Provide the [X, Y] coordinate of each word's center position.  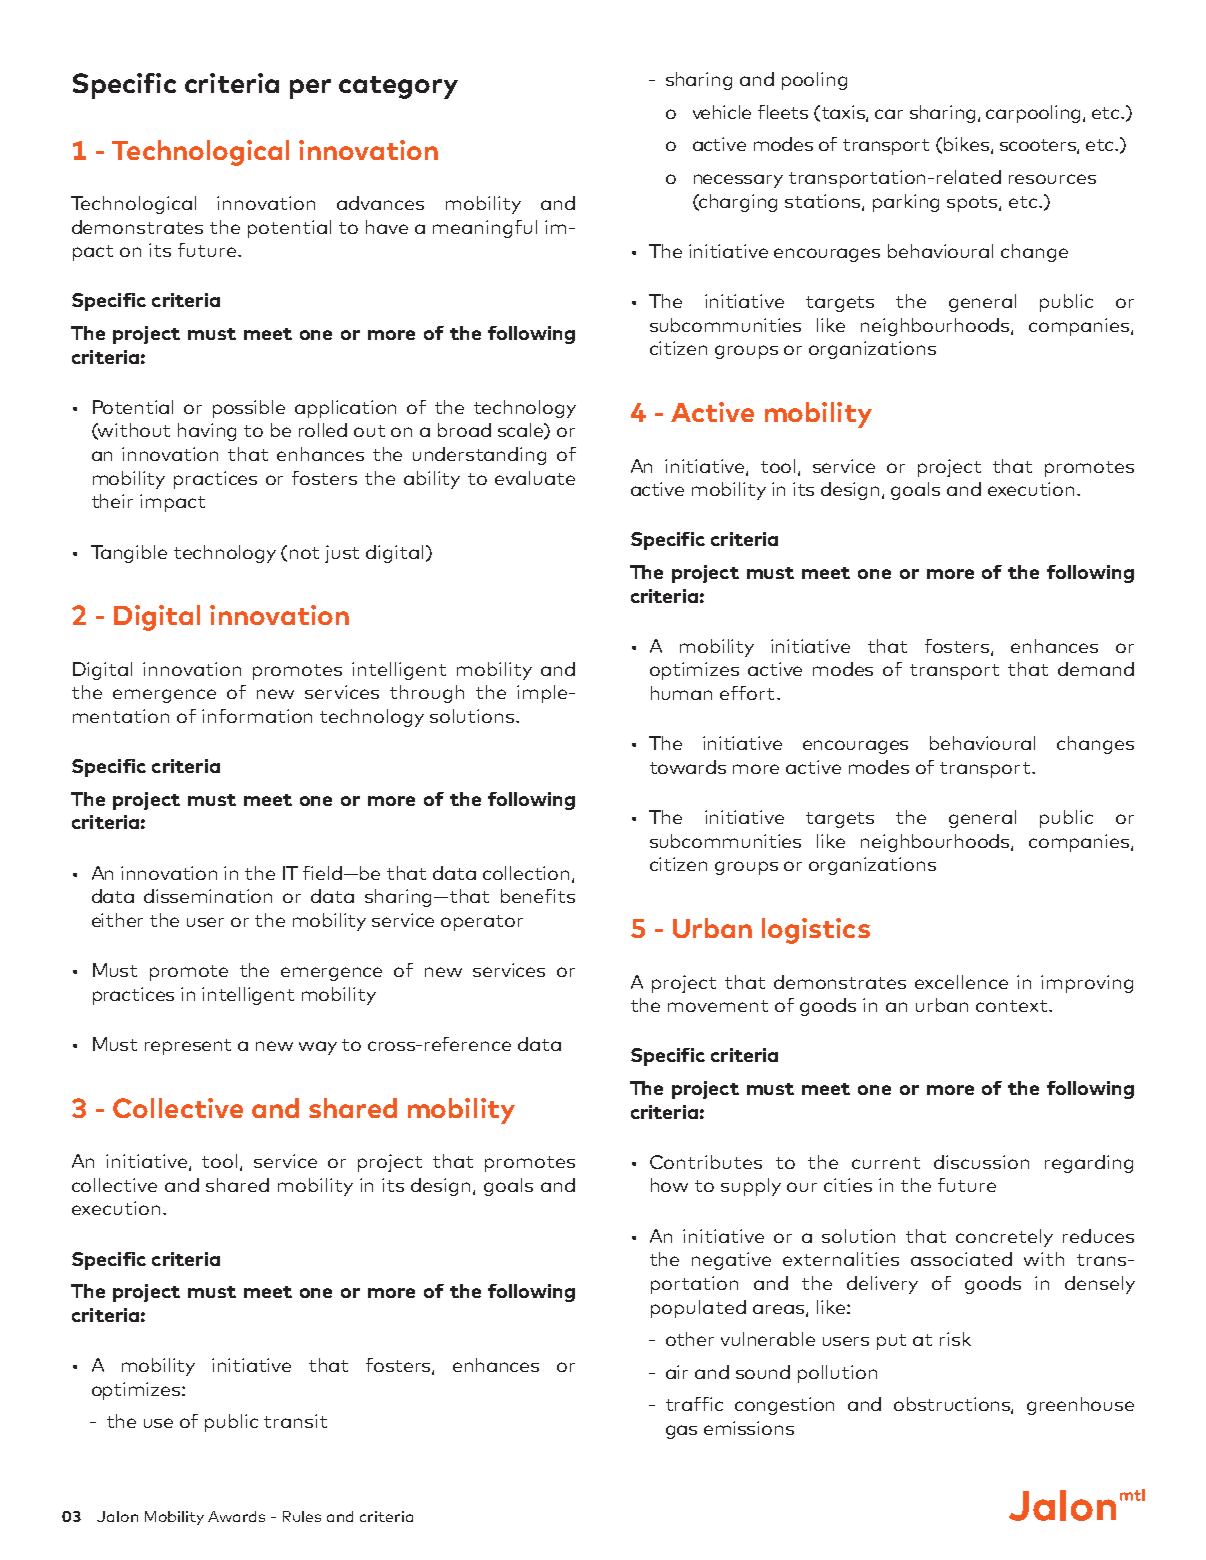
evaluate [535, 478]
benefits [538, 896]
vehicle [722, 112]
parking [906, 203]
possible [249, 409]
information [257, 716]
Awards [236, 1516]
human [681, 693]
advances [380, 203]
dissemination [208, 896]
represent [188, 1047]
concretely [1004, 1238]
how [669, 1185]
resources [1052, 179]
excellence [961, 982]
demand [1096, 669]
